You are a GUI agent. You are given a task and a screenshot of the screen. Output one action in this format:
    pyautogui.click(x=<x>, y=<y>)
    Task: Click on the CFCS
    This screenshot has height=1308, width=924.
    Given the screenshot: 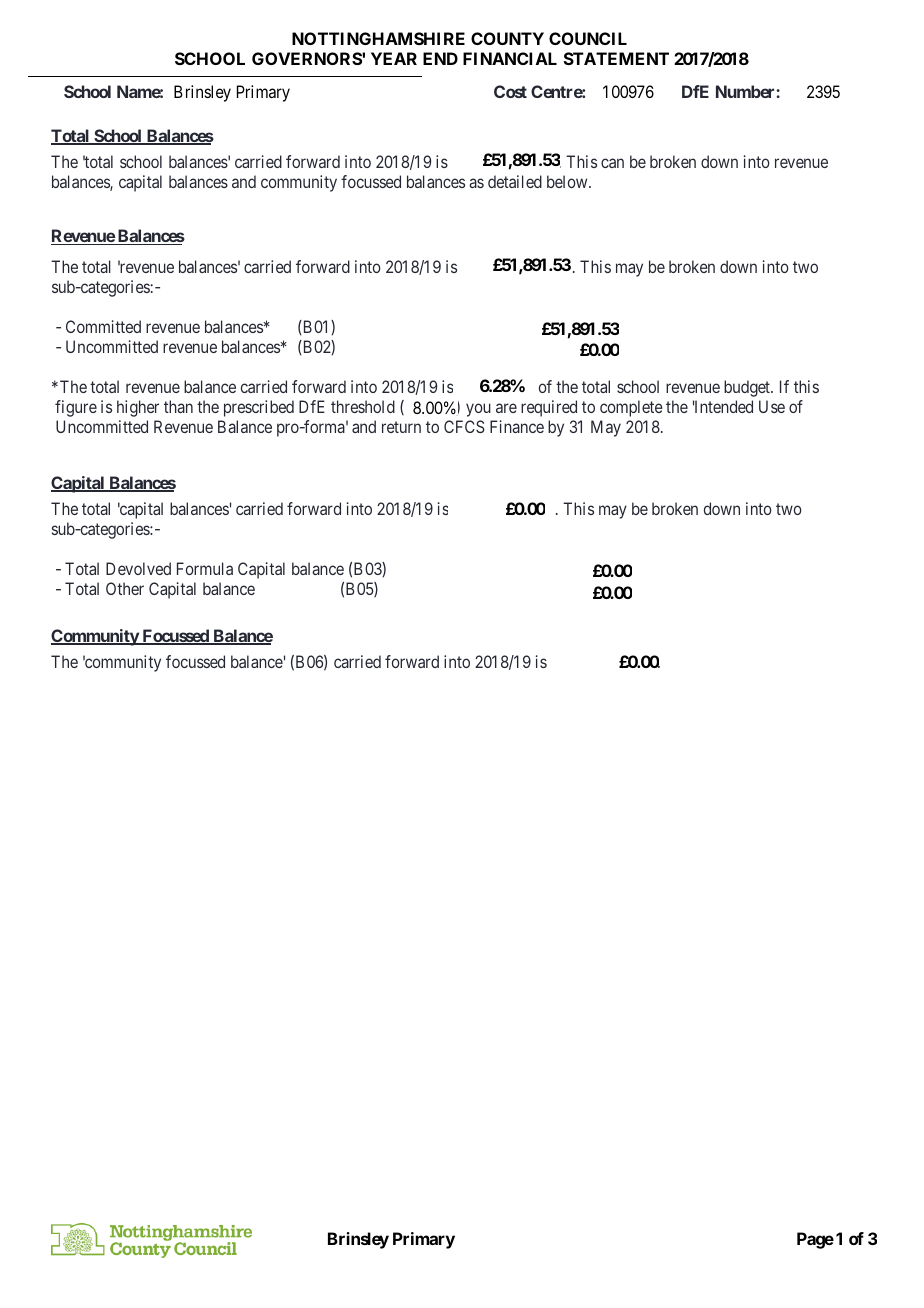 What is the action you would take?
    pyautogui.click(x=464, y=426)
